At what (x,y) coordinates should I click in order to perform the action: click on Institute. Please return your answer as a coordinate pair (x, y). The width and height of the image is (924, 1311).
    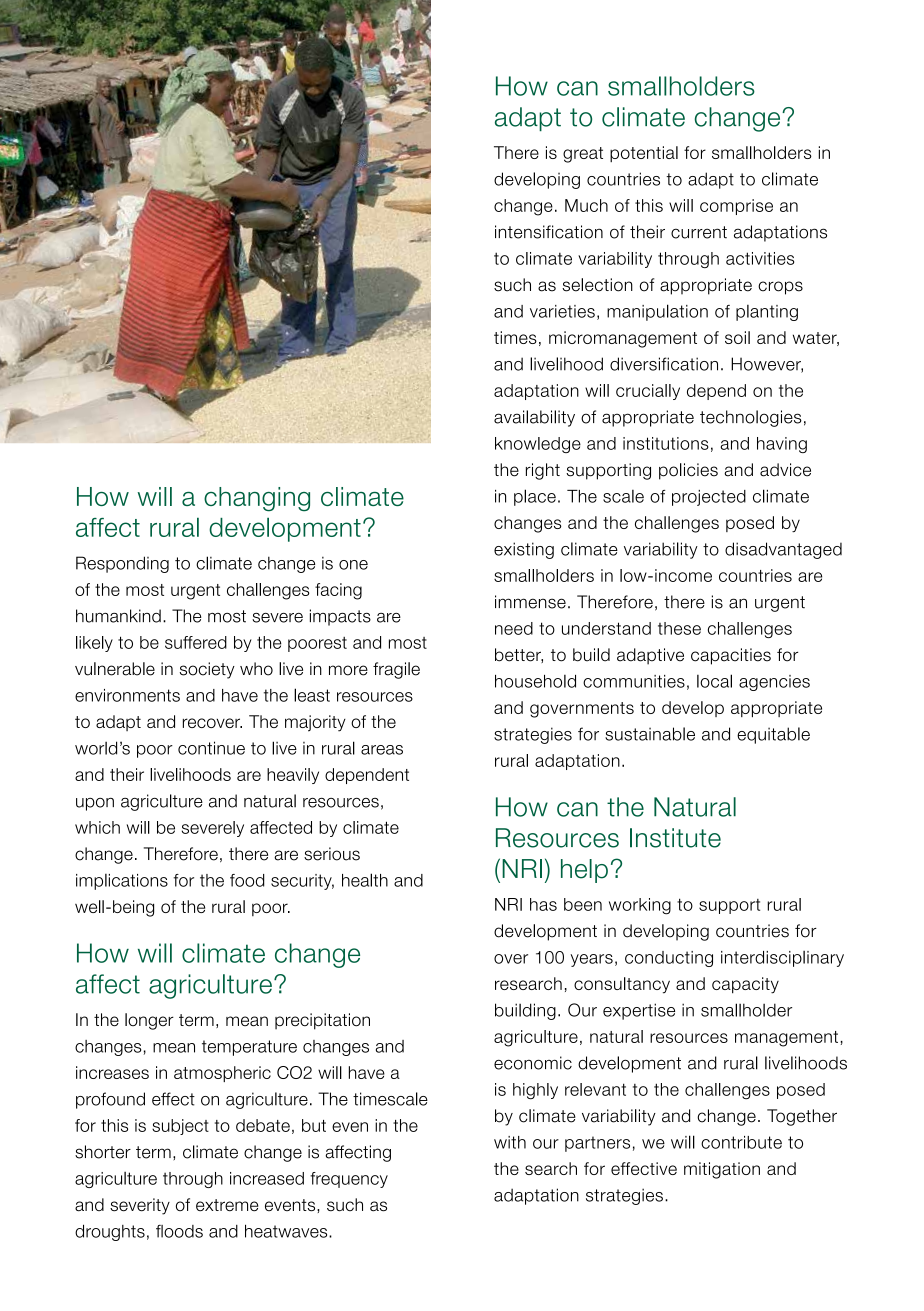
    Looking at the image, I should click on (675, 838).
